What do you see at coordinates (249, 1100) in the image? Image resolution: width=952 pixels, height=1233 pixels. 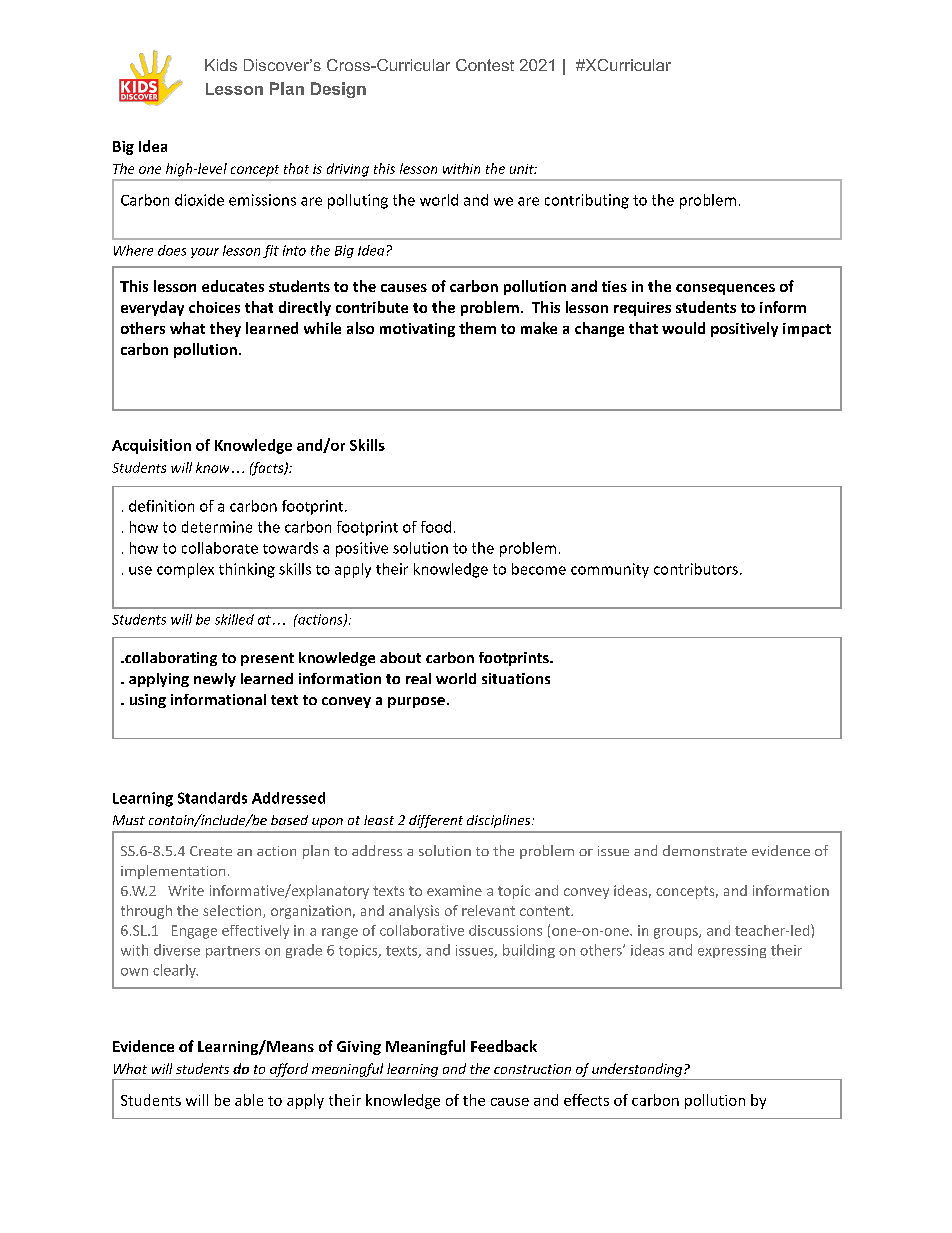 I see `able` at bounding box center [249, 1100].
